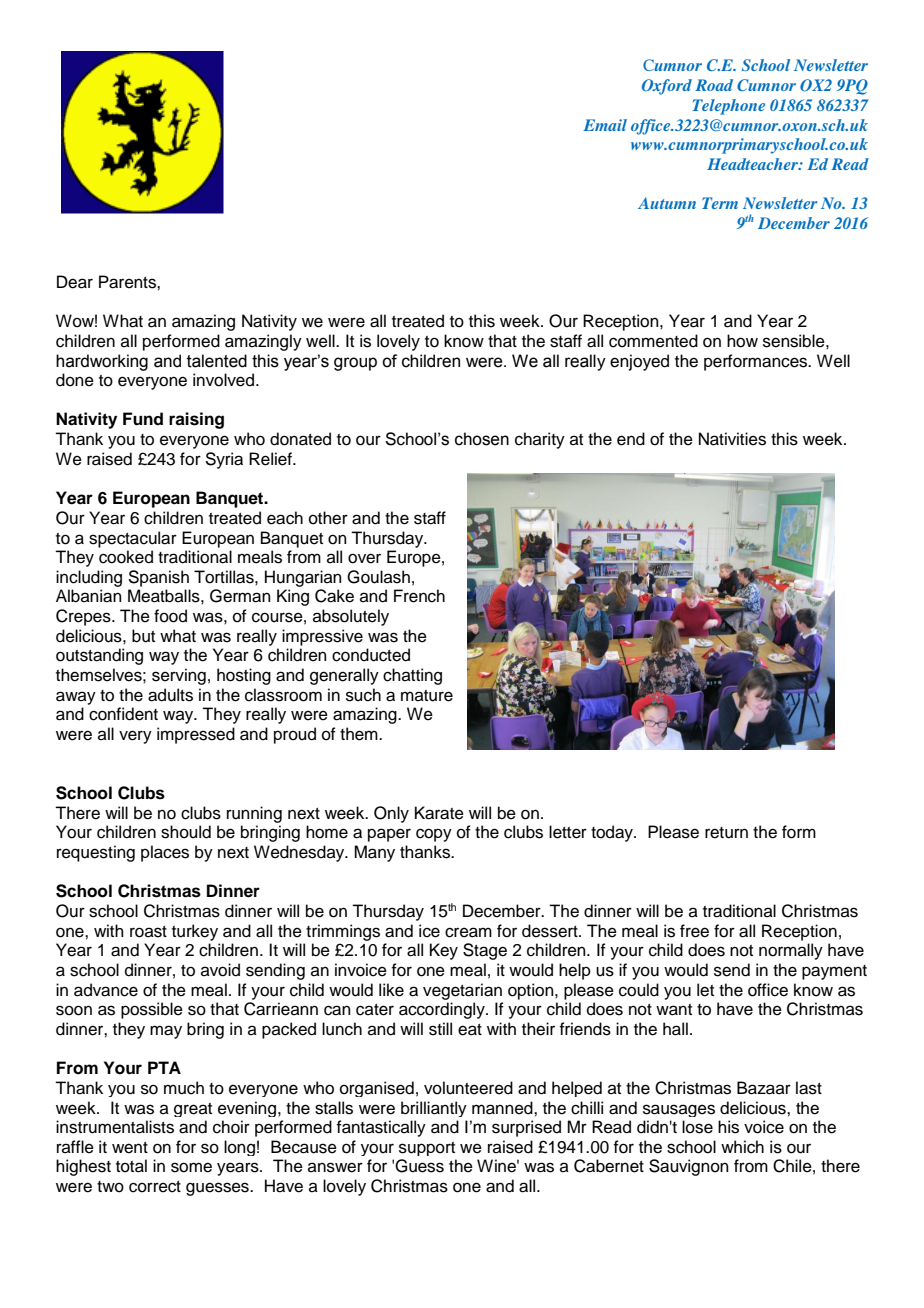 The image size is (924, 1308). What do you see at coordinates (726, 833) in the screenshot?
I see `return` at bounding box center [726, 833].
